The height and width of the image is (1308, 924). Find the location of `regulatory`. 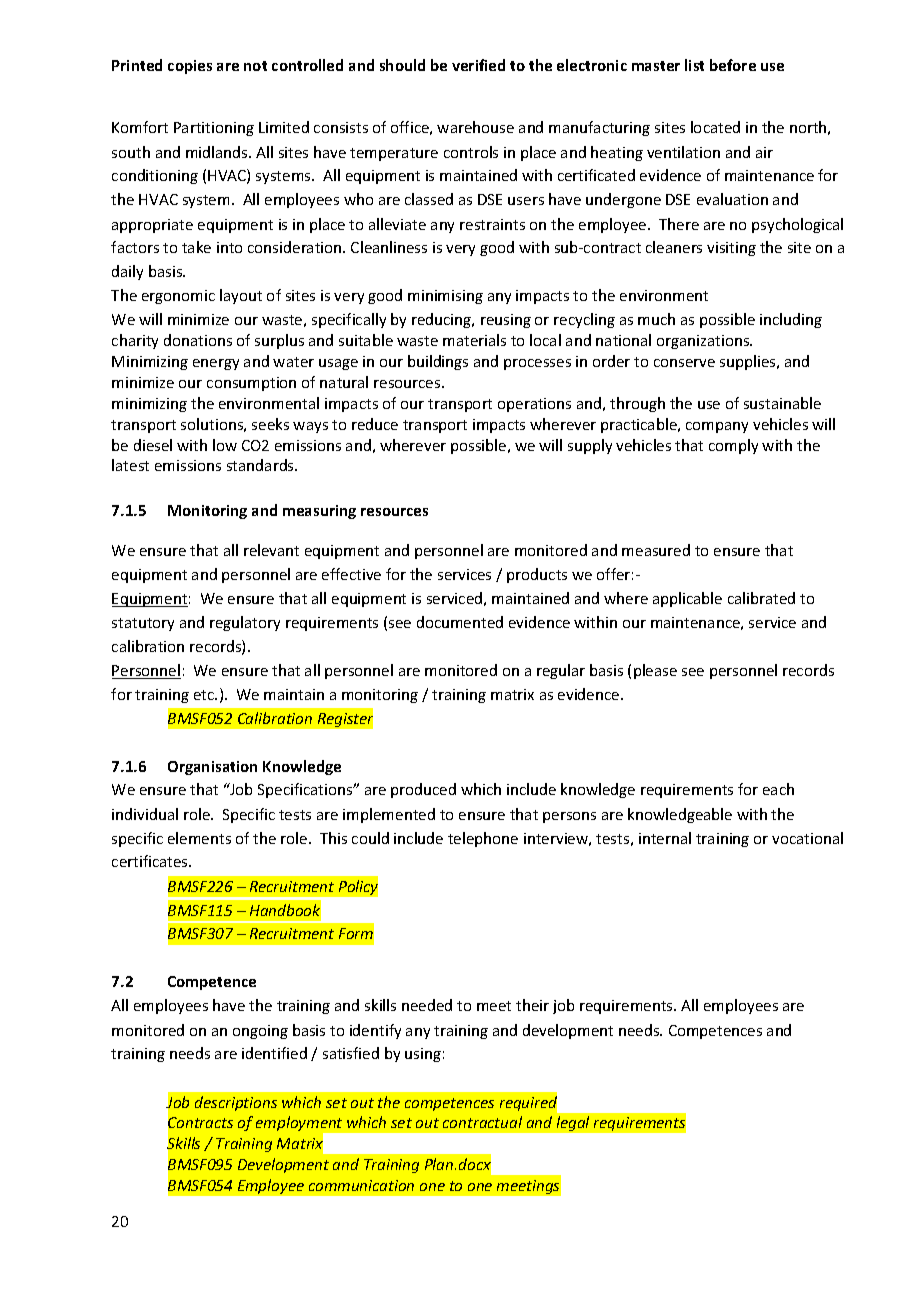

regulatory is located at coordinates (245, 623).
